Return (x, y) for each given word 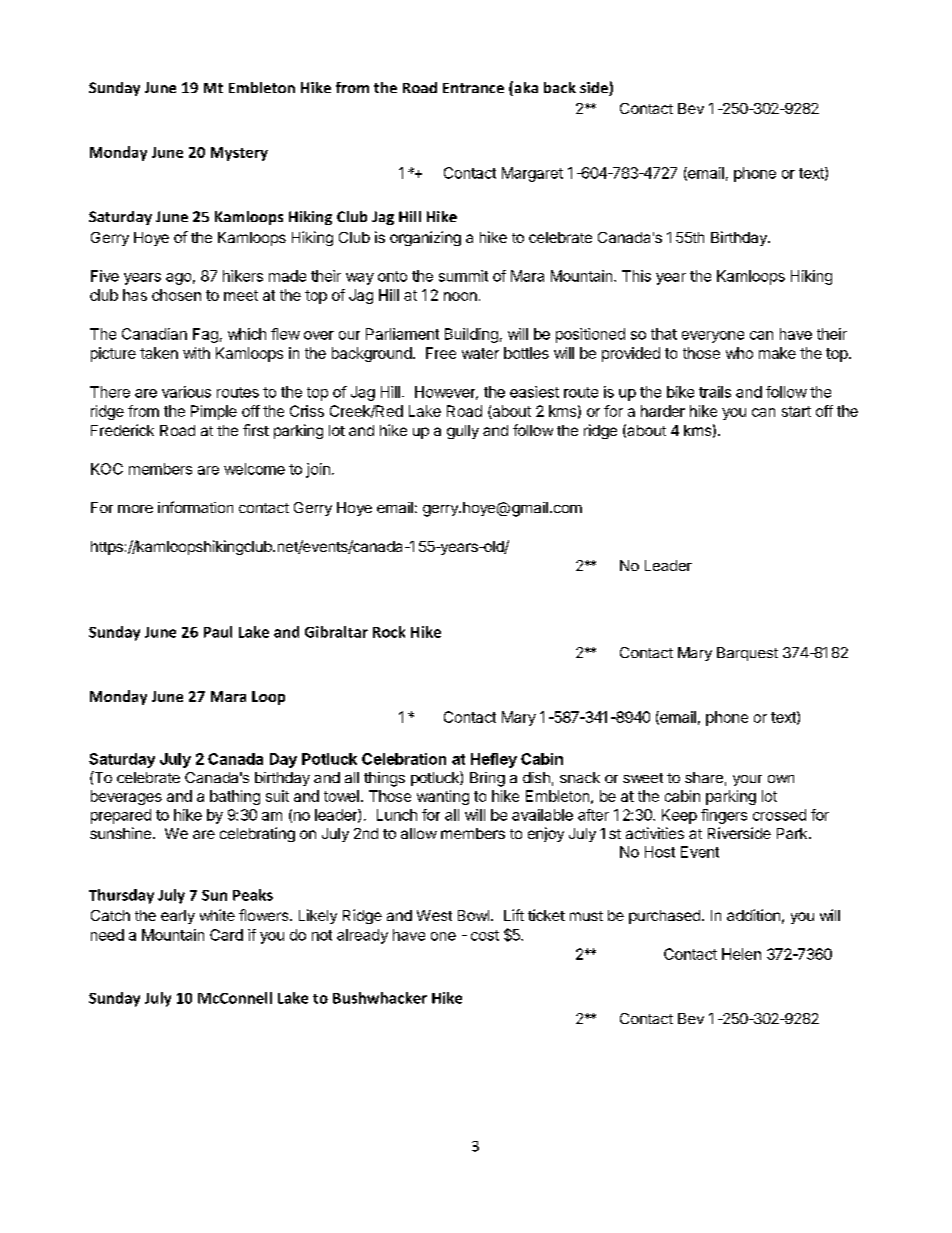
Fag (205, 335)
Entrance (473, 88)
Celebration (404, 759)
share (704, 777)
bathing (235, 797)
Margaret (532, 174)
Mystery (239, 154)
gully (463, 432)
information (195, 507)
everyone (713, 337)
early (178, 917)
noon (460, 296)
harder (663, 411)
